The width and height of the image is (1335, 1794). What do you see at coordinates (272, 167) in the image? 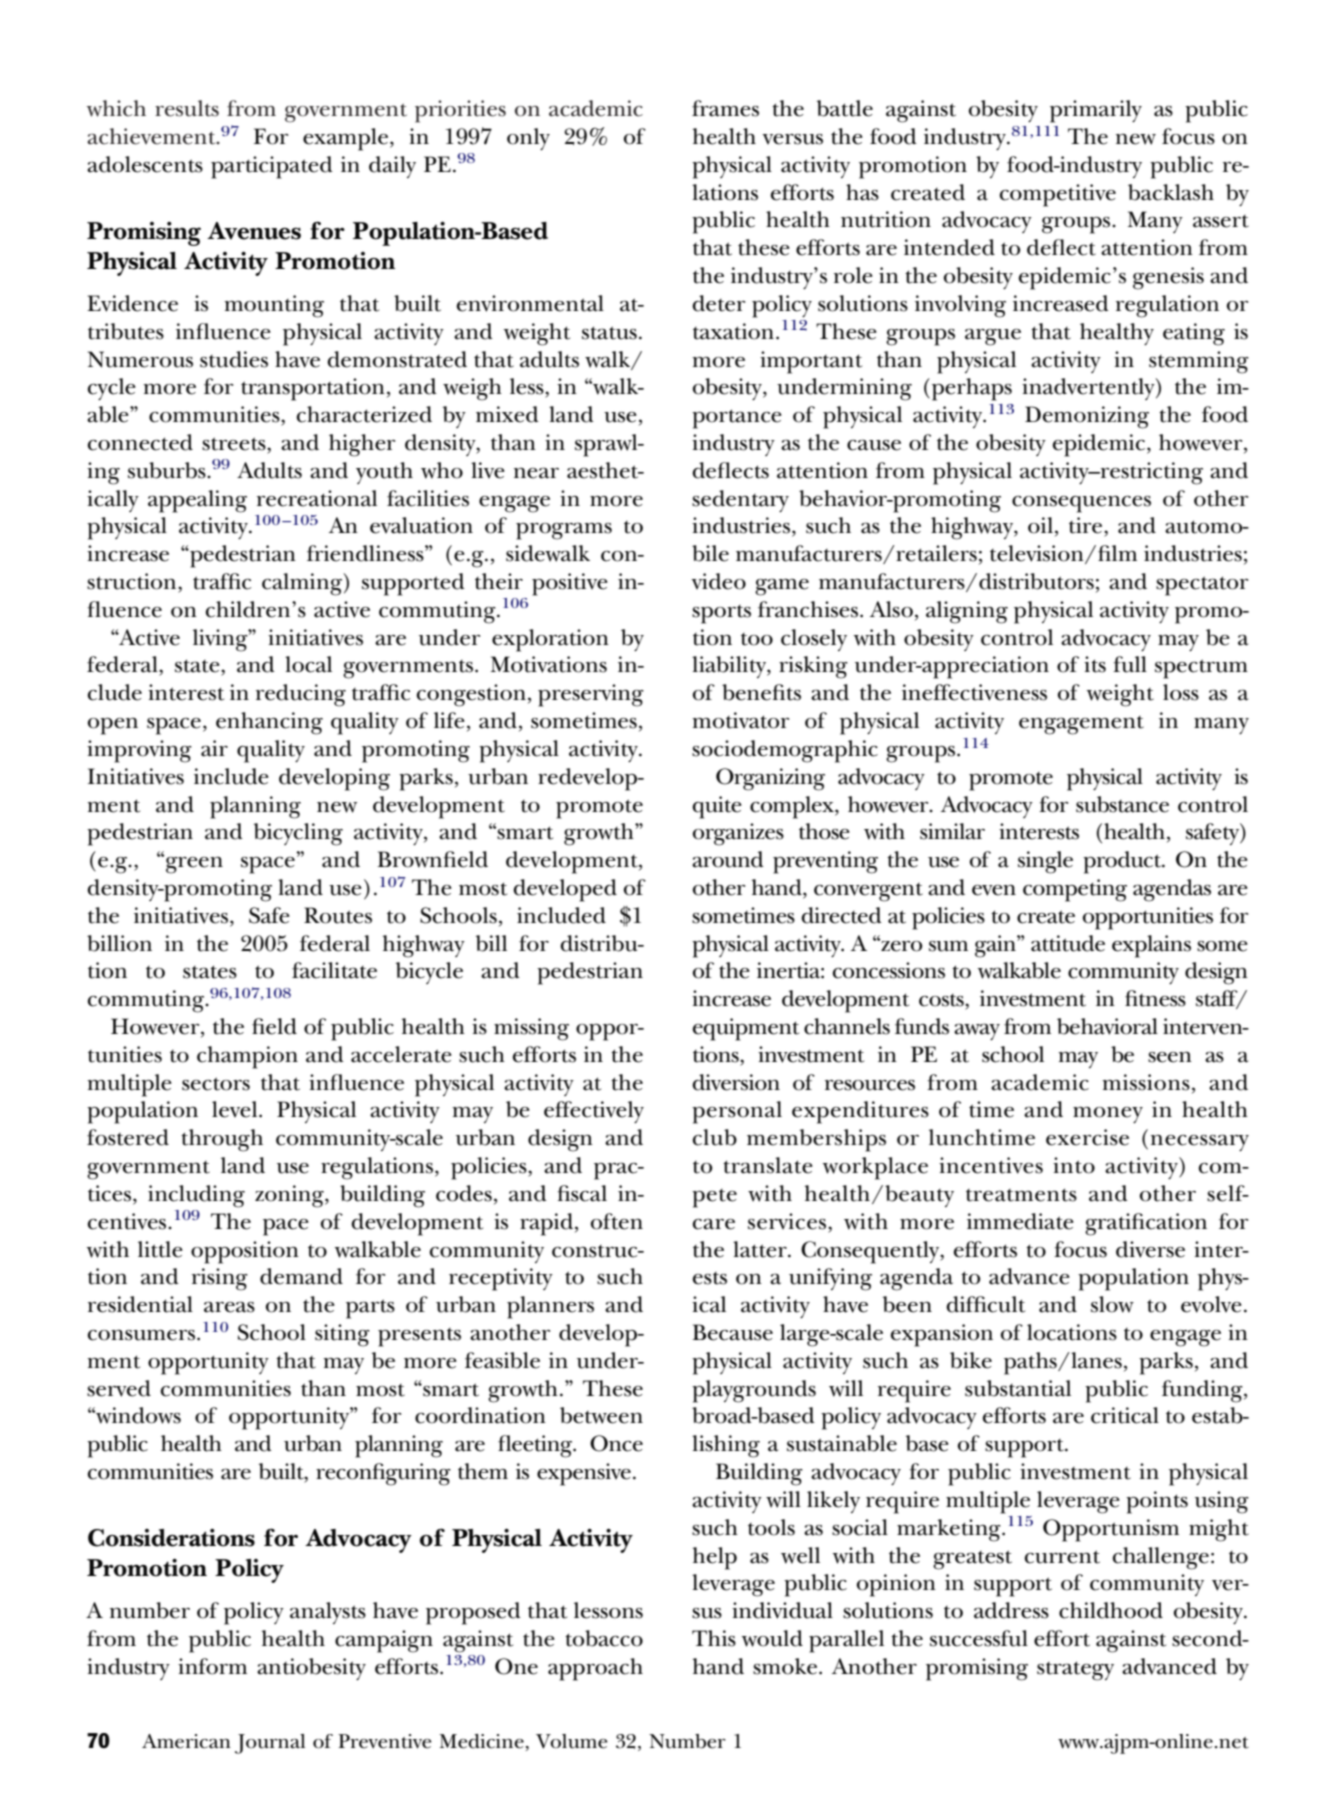
I see `participated` at bounding box center [272, 167].
